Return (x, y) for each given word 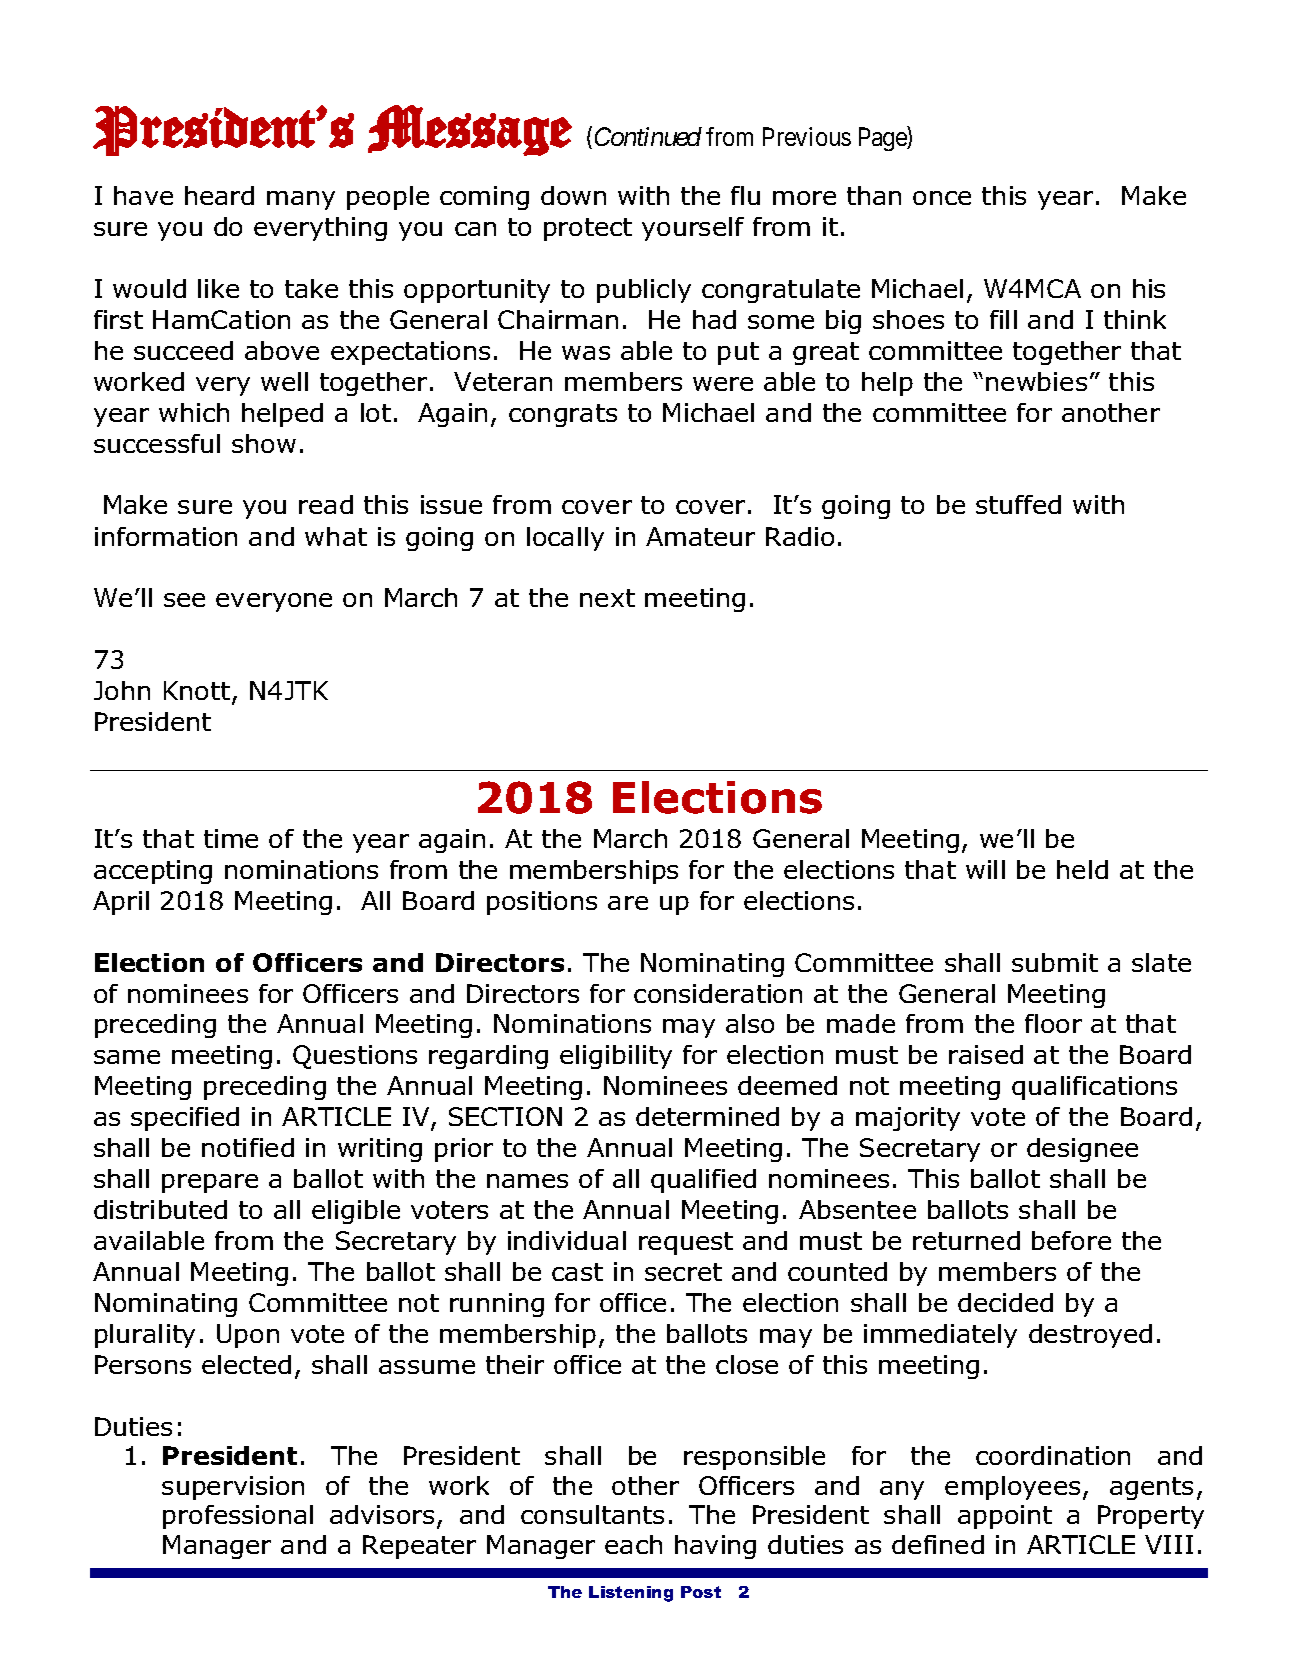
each (633, 1544)
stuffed (1018, 504)
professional (238, 1517)
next (607, 598)
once (942, 198)
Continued (648, 136)
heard (219, 195)
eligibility (616, 1057)
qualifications (1094, 1088)
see (184, 600)
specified (185, 1119)
